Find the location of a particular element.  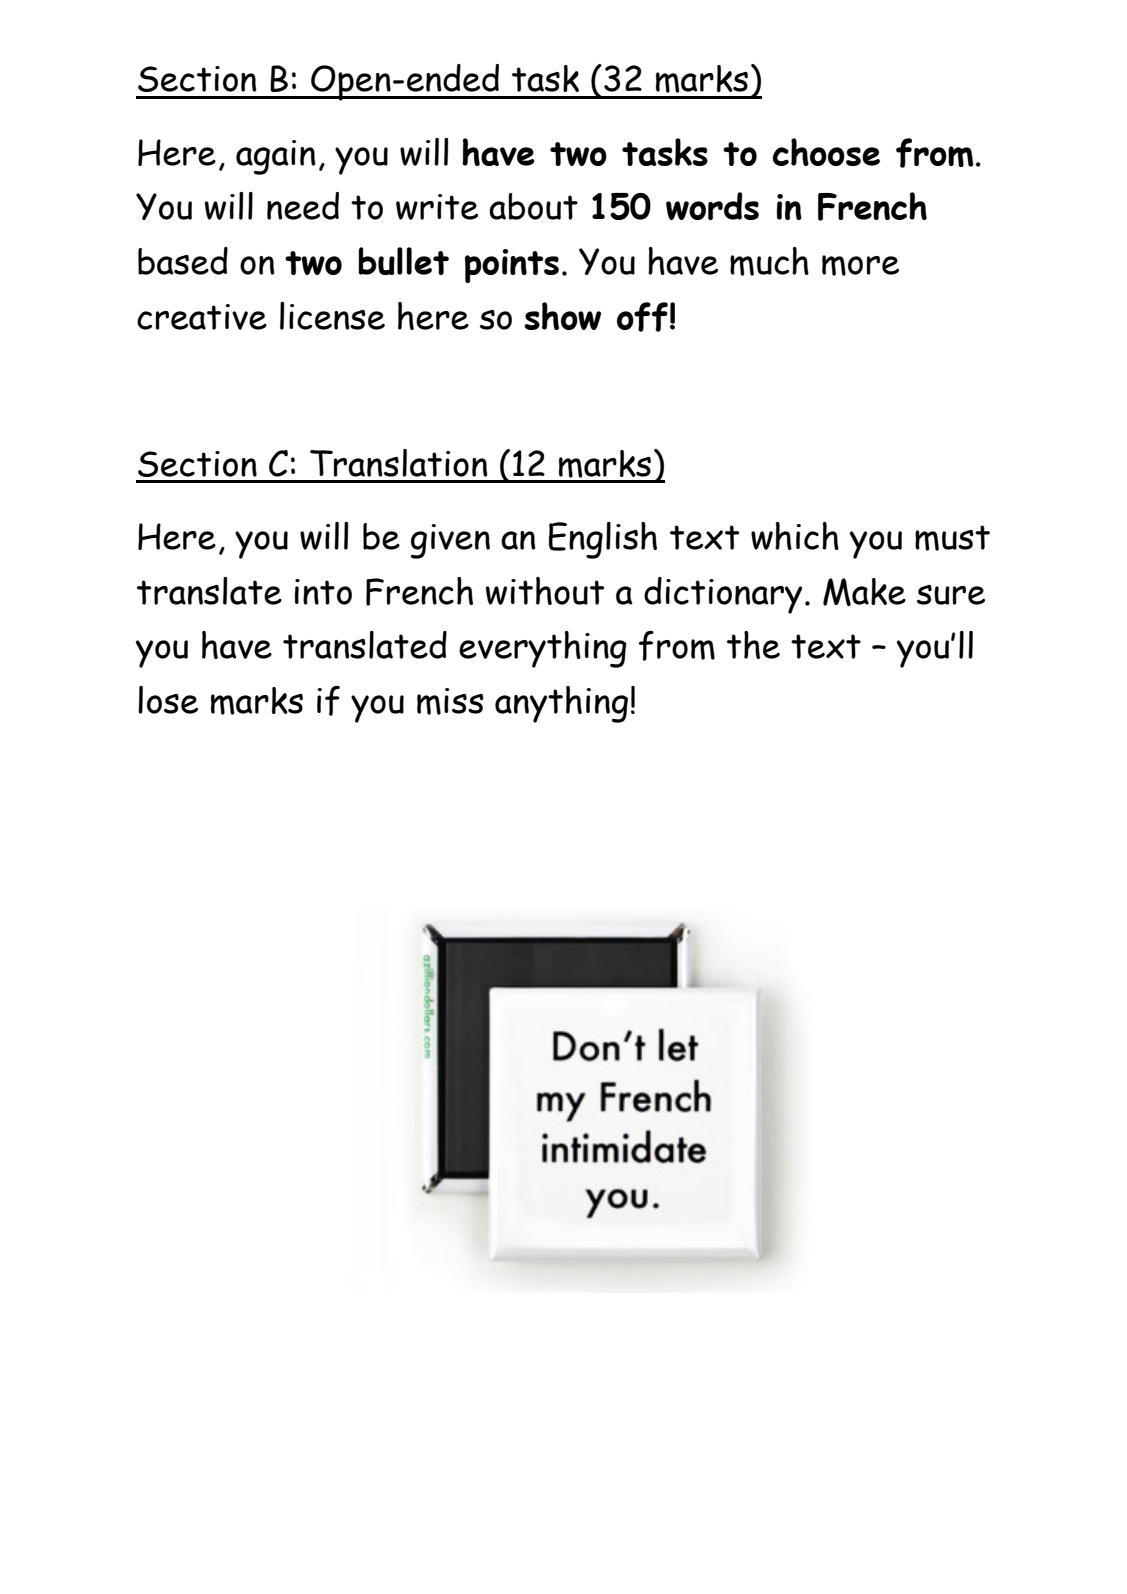

again is located at coordinates (275, 157).
